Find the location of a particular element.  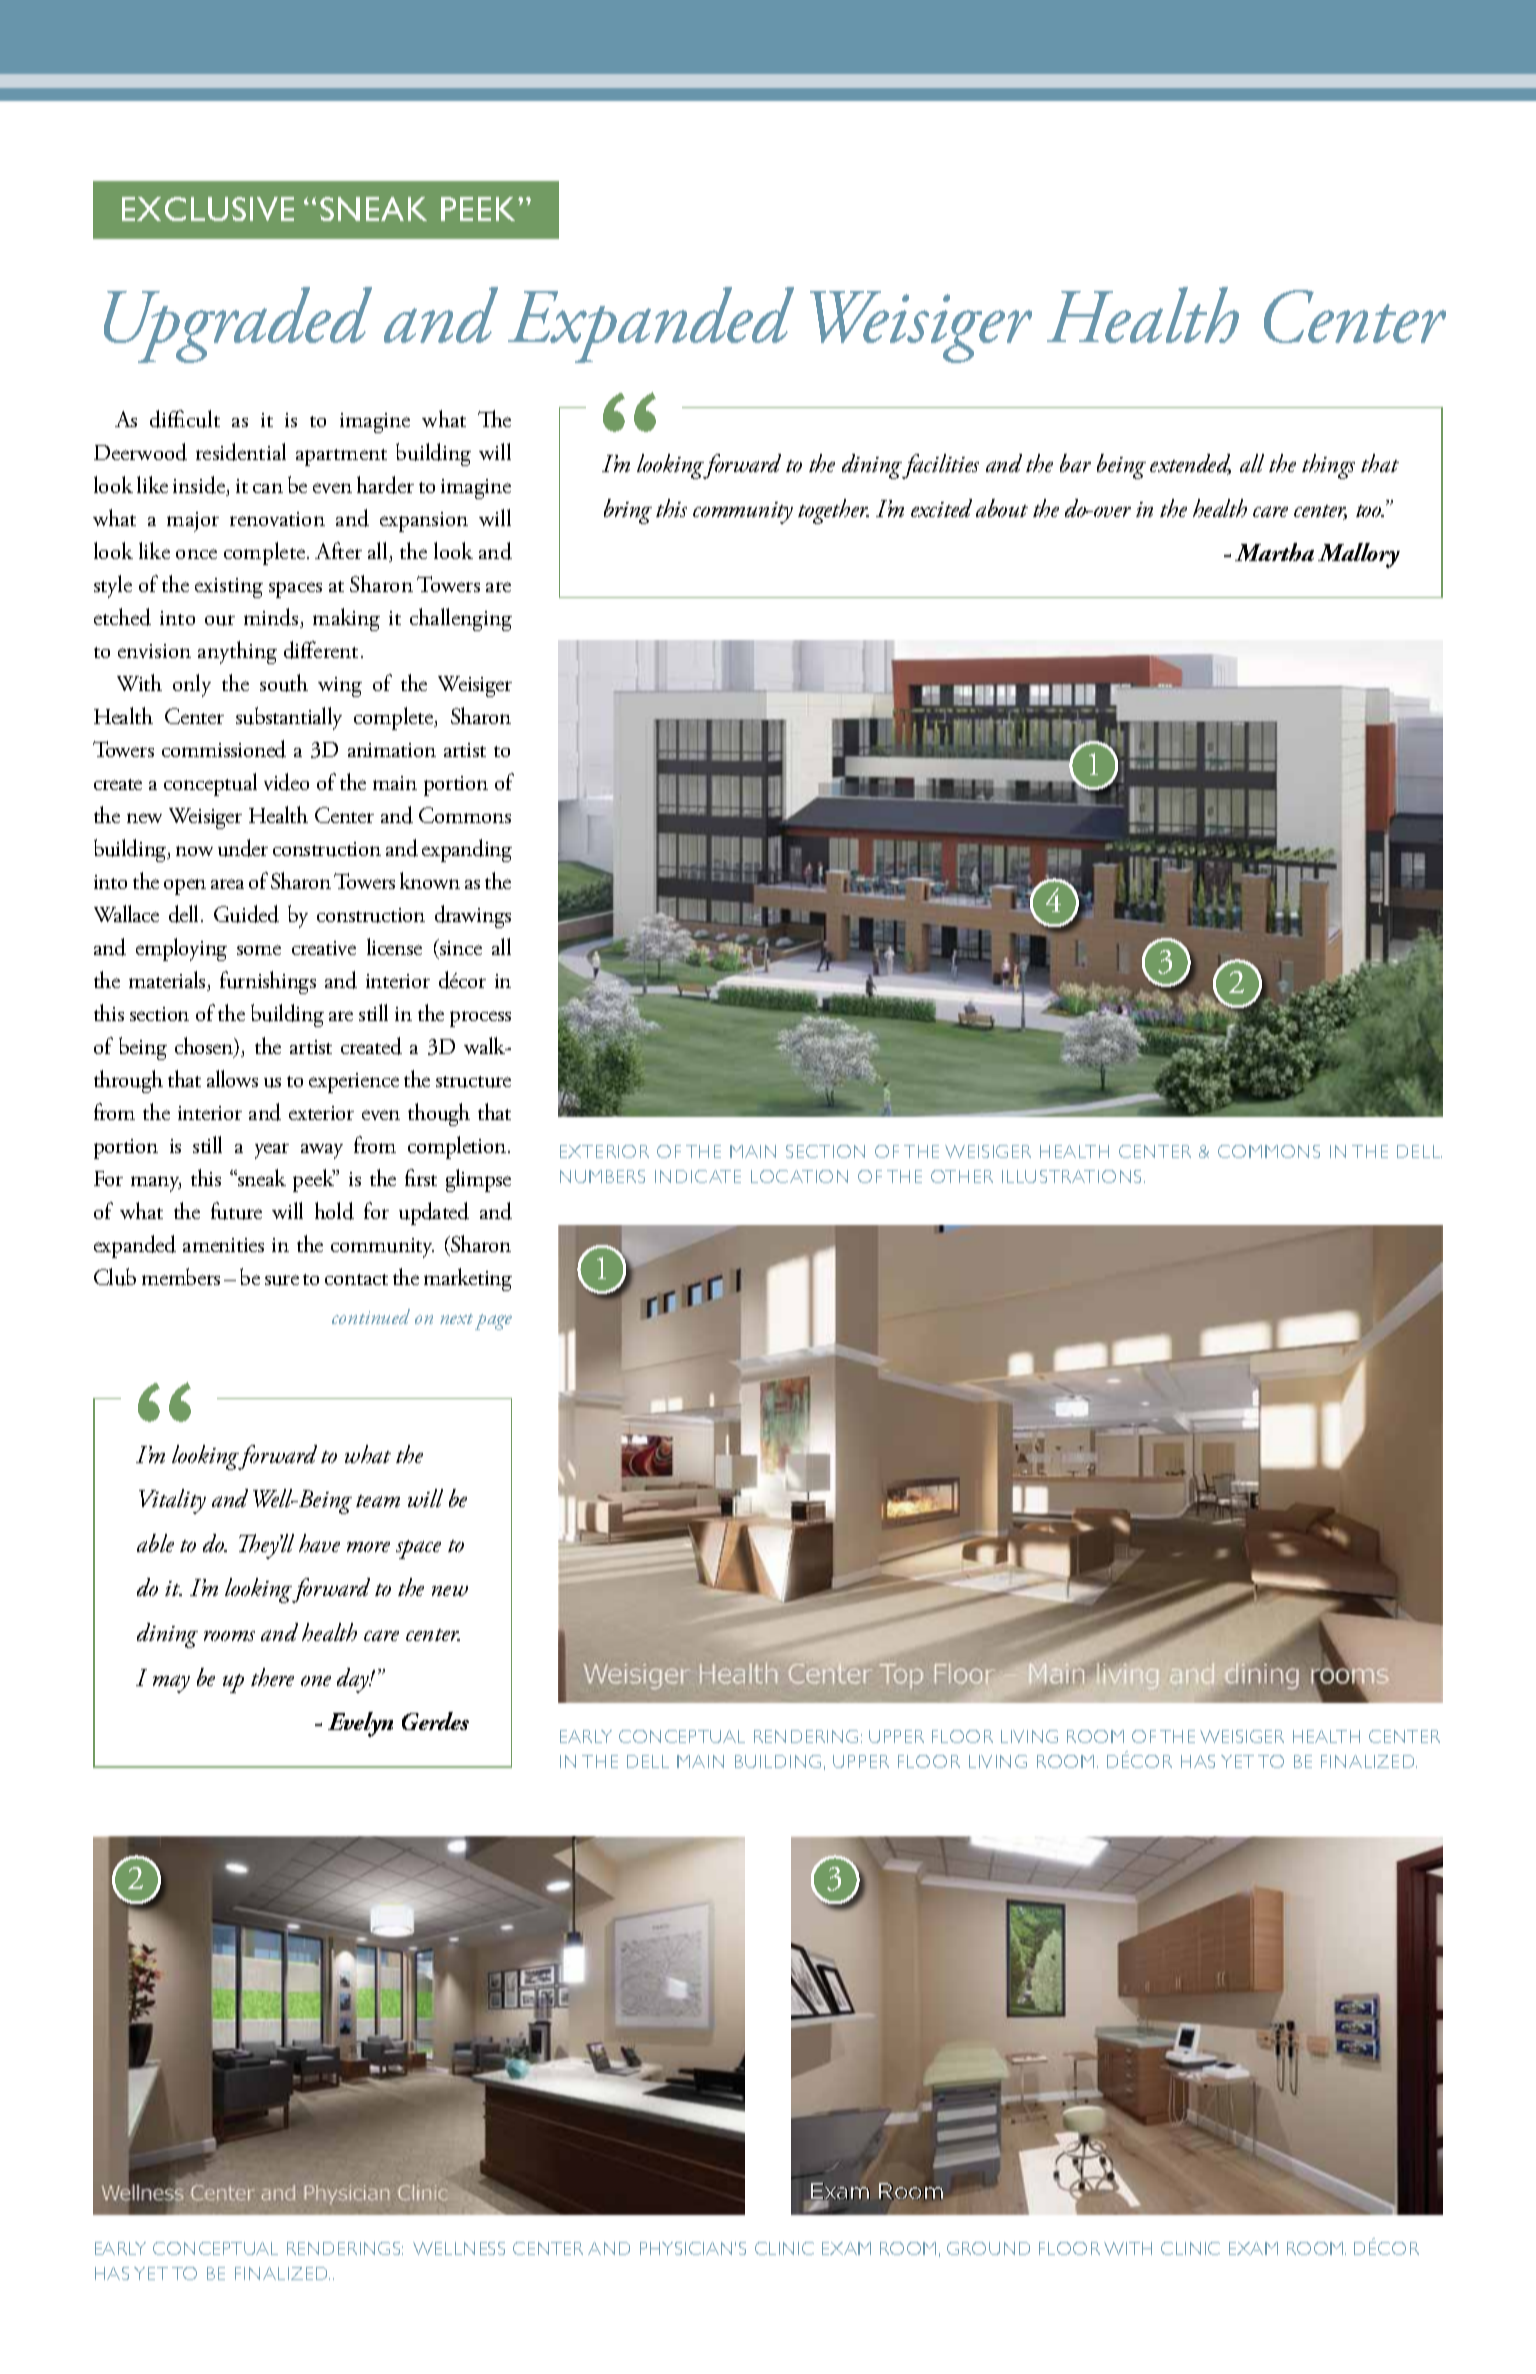

expanding is located at coordinates (467, 850).
